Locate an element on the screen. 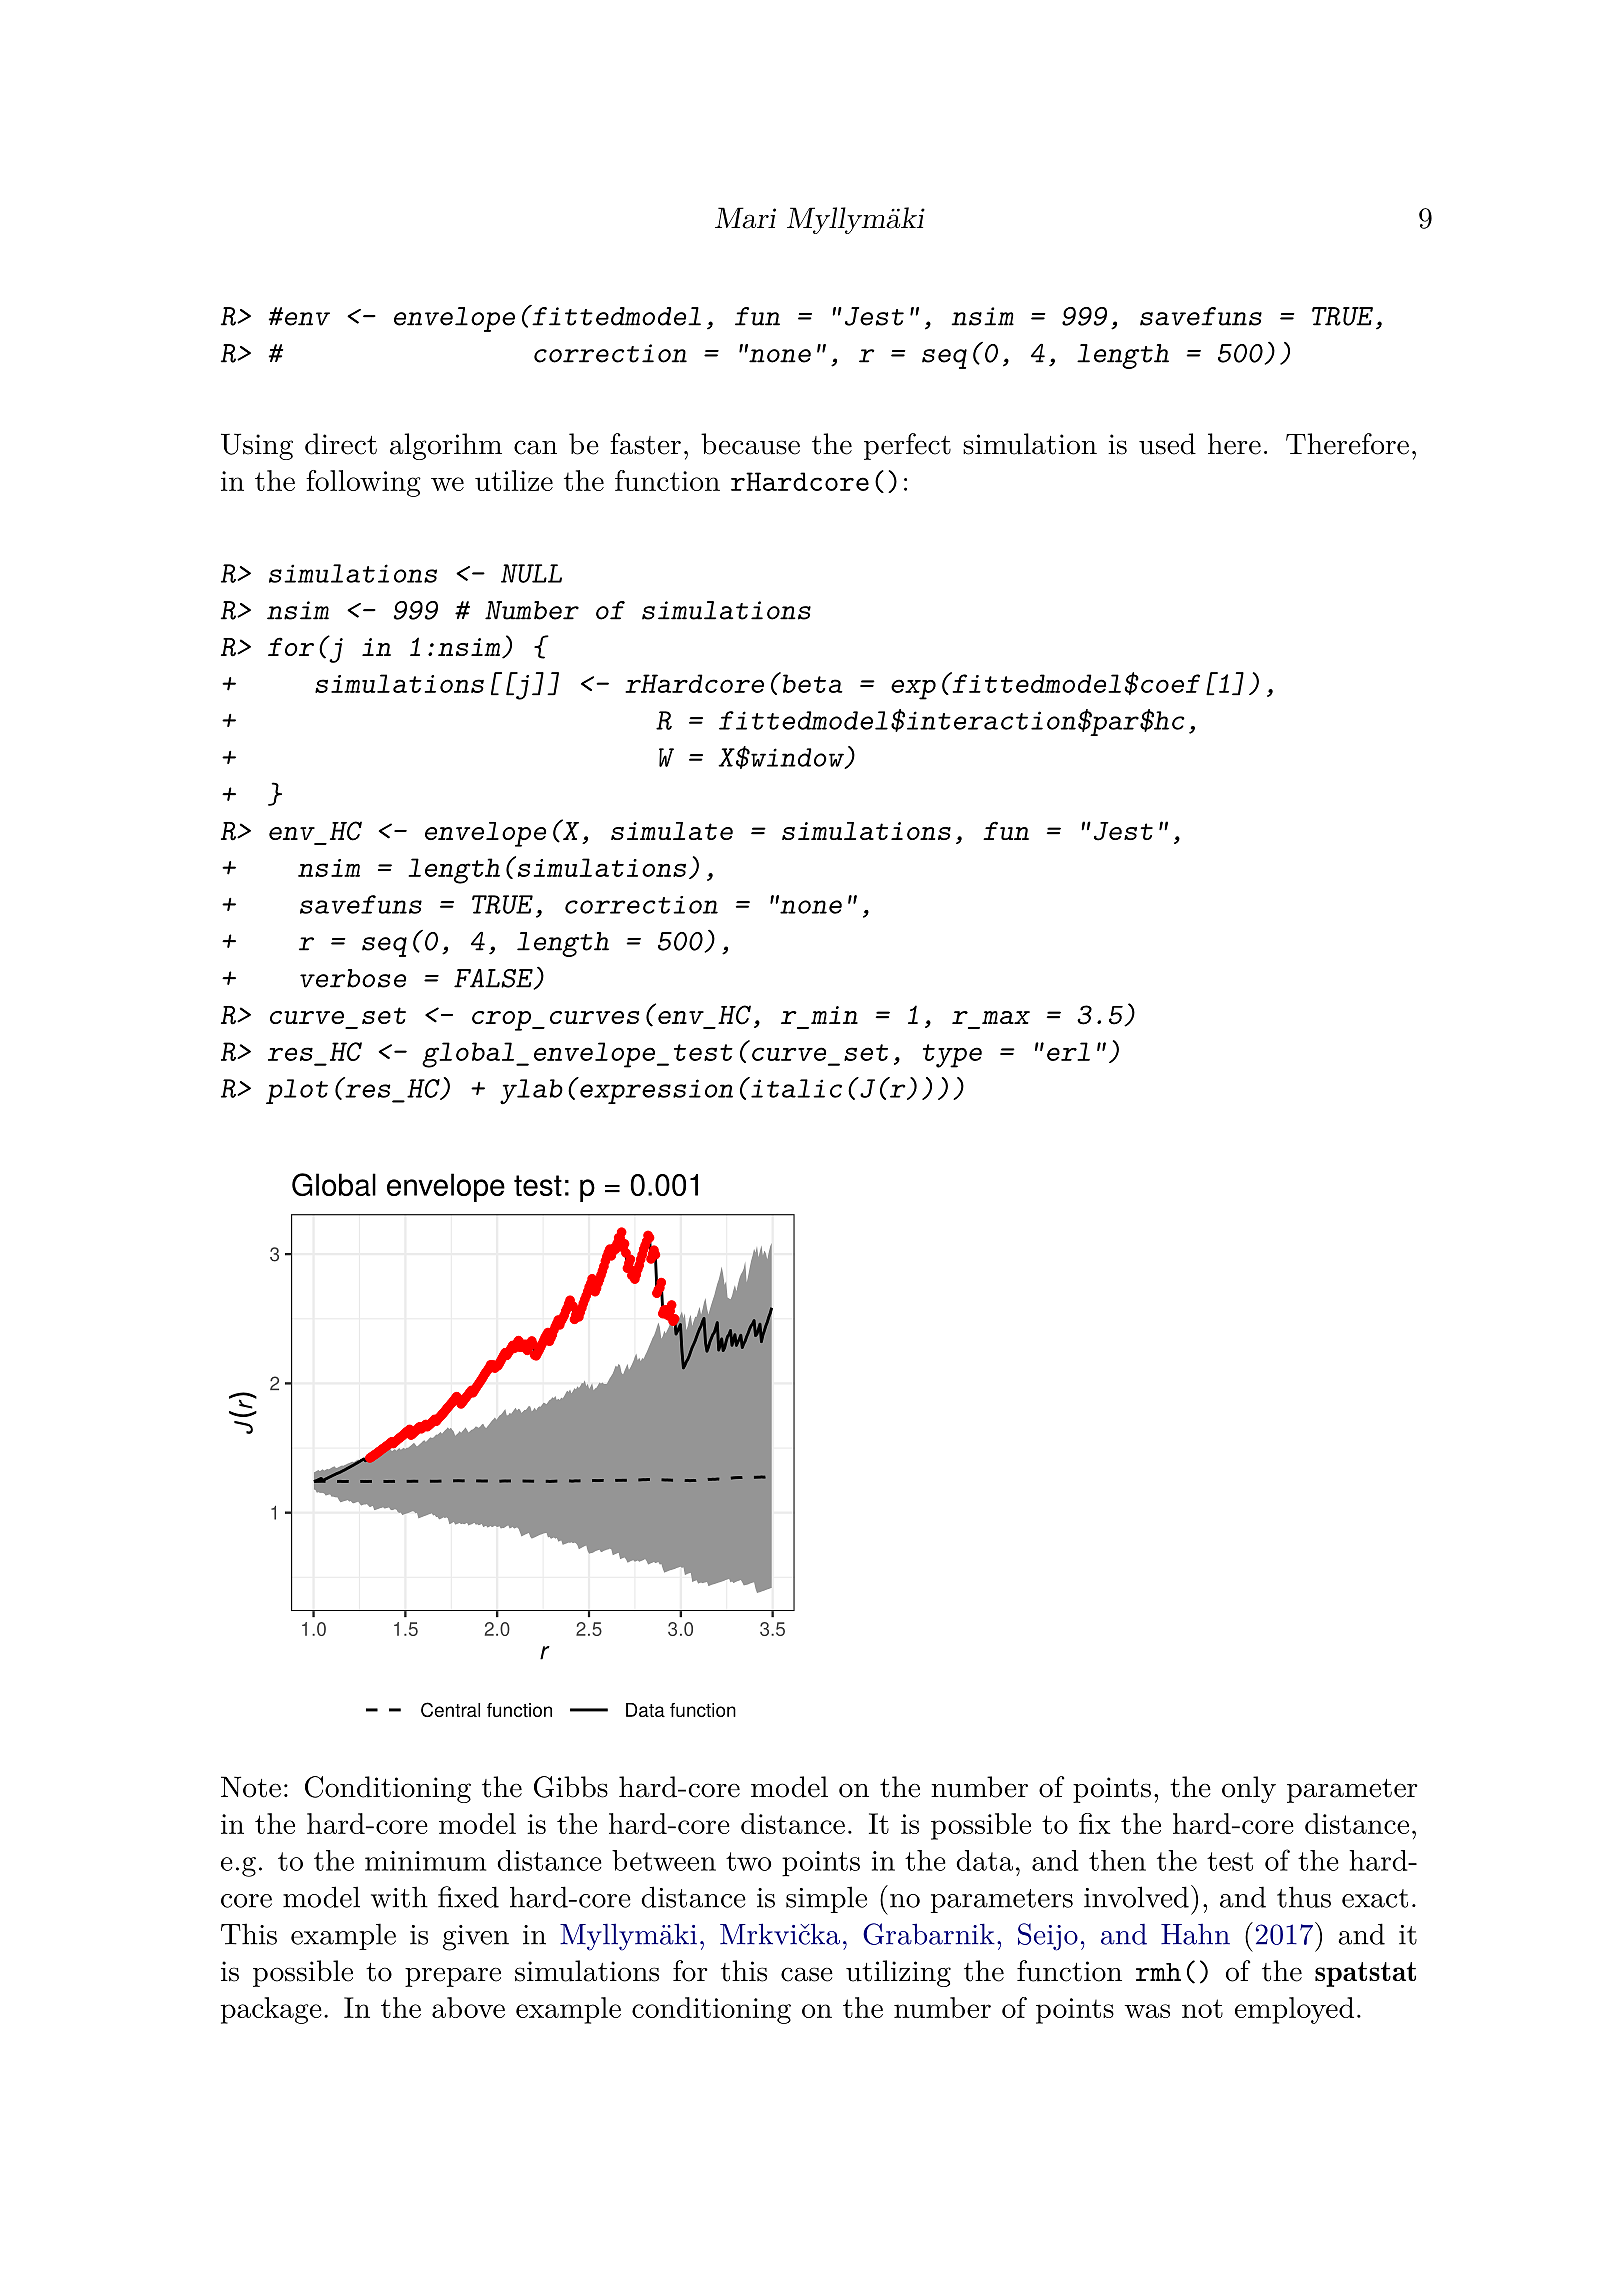 This screenshot has height=2286, width=1617. Hahn is located at coordinates (1195, 1934).
